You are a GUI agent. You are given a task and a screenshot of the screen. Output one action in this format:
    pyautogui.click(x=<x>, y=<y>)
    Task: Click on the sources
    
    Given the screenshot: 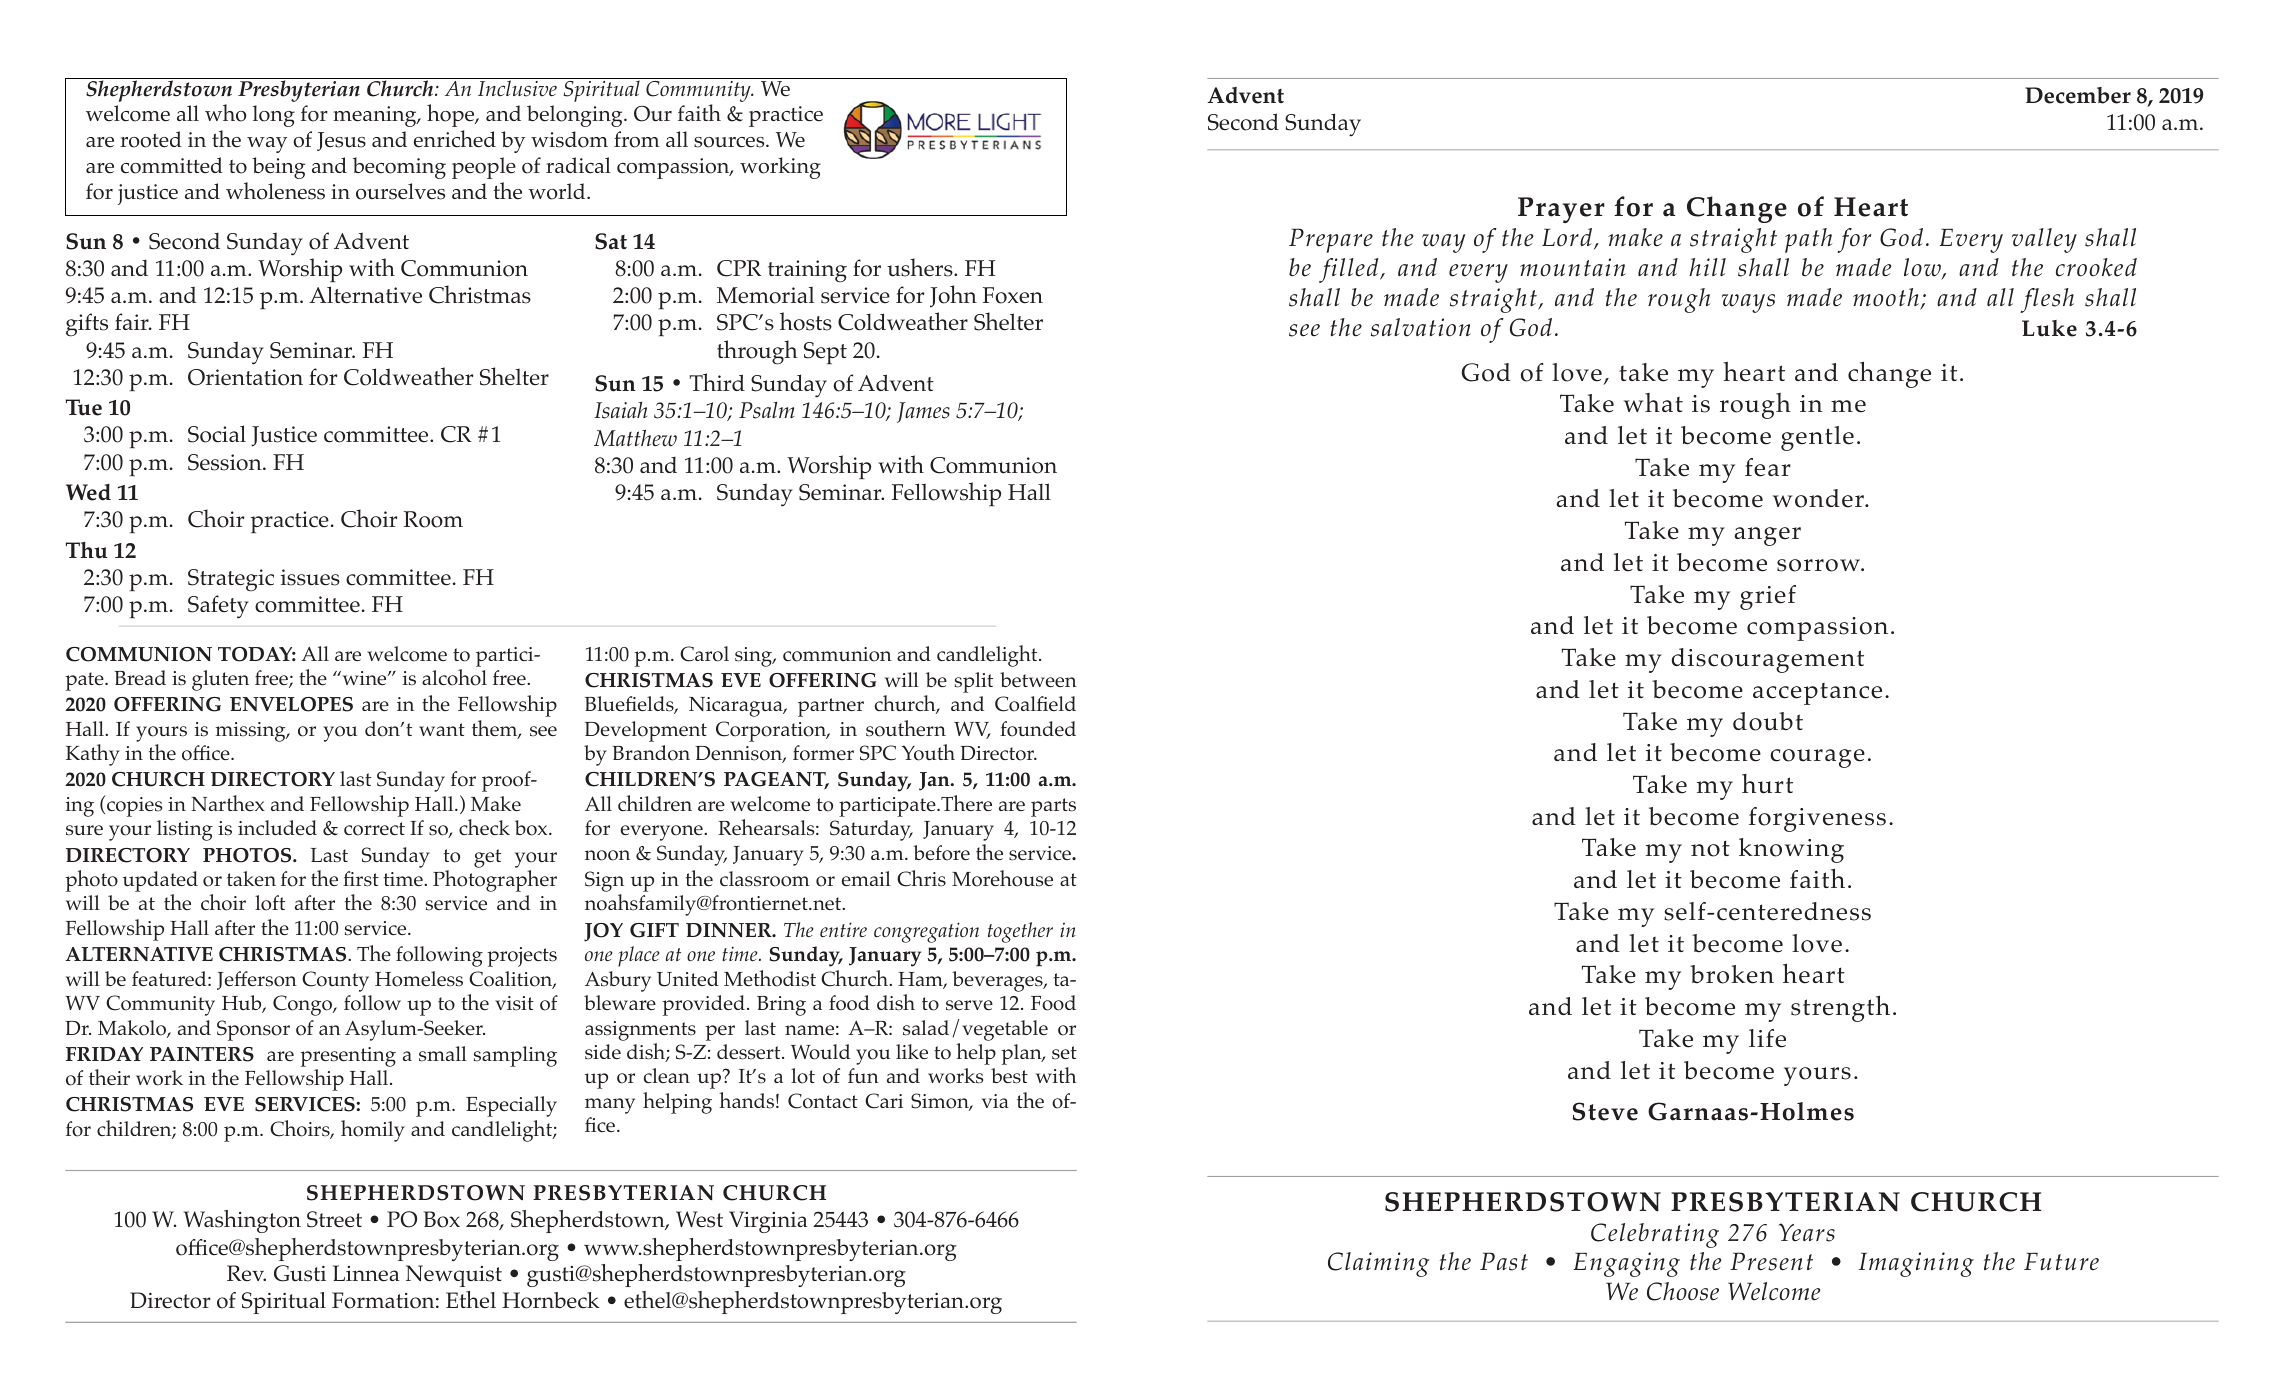 What is the action you would take?
    pyautogui.click(x=730, y=142)
